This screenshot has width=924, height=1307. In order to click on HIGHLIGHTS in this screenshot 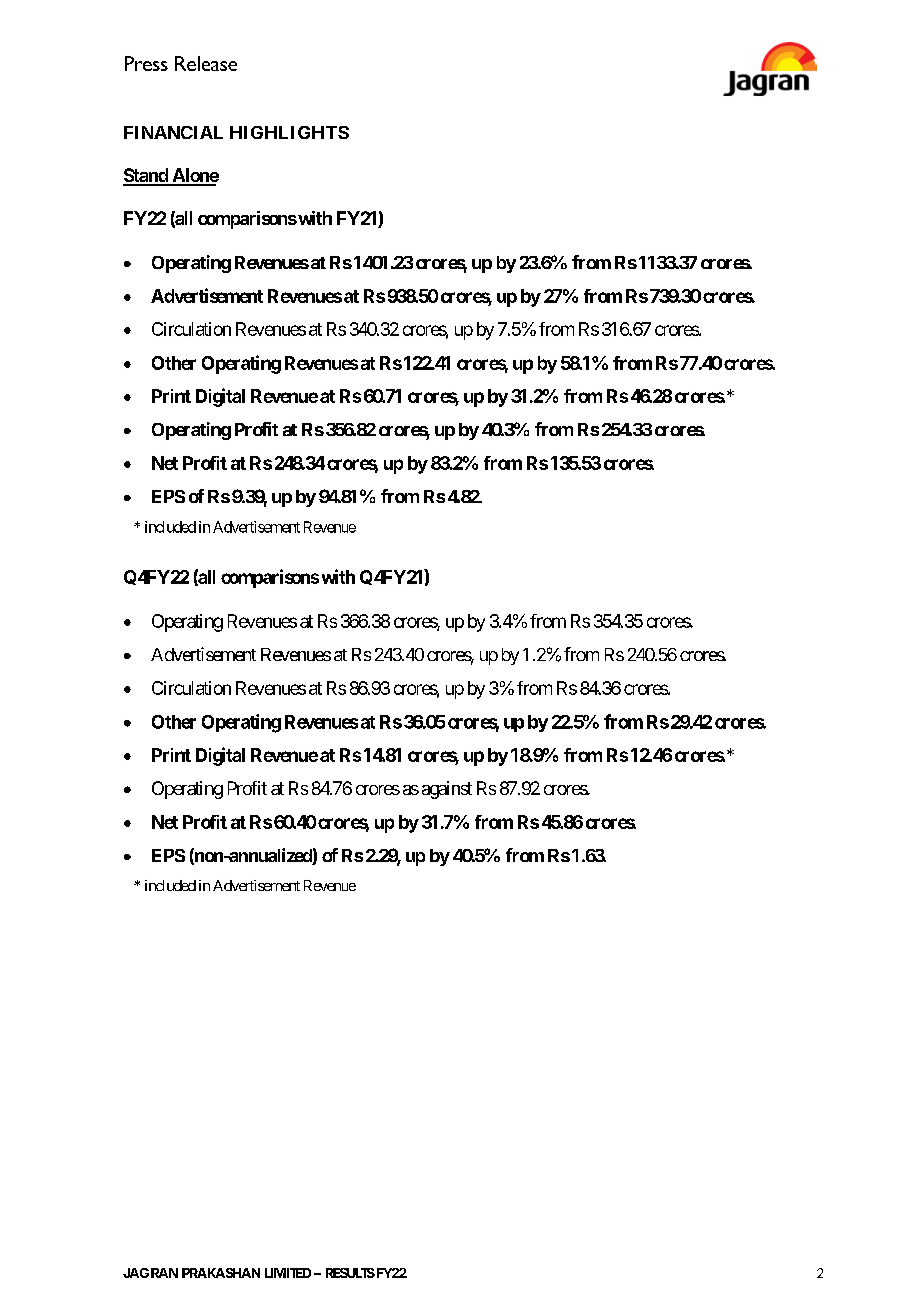, I will do `click(289, 132)`.
